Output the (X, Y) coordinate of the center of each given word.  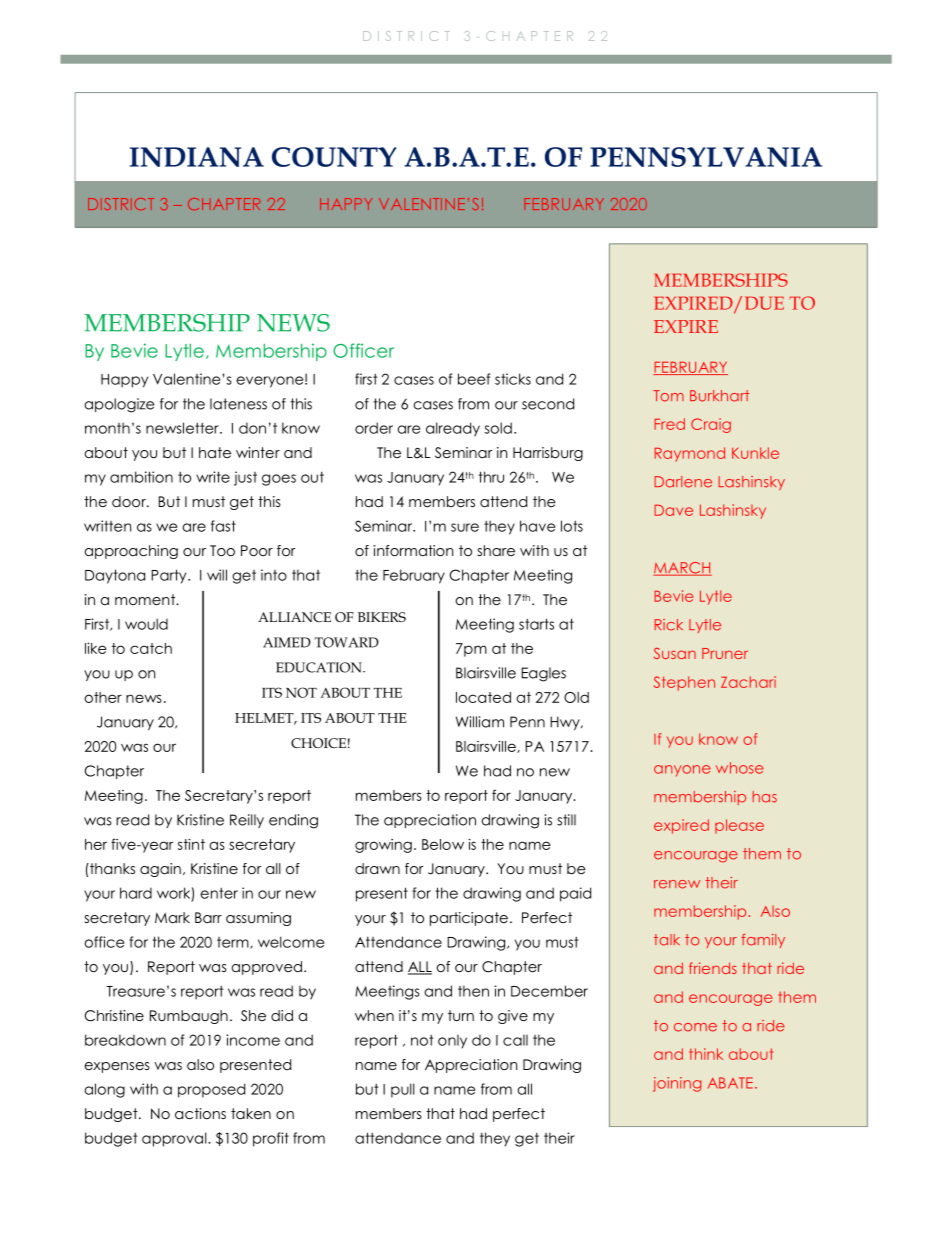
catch (151, 648)
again (160, 870)
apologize (119, 405)
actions (200, 1113)
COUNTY (334, 157)
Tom (668, 396)
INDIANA (197, 157)
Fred (669, 424)
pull (403, 1090)
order (374, 428)
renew (677, 884)
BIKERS (382, 617)
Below (443, 844)
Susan (675, 653)
